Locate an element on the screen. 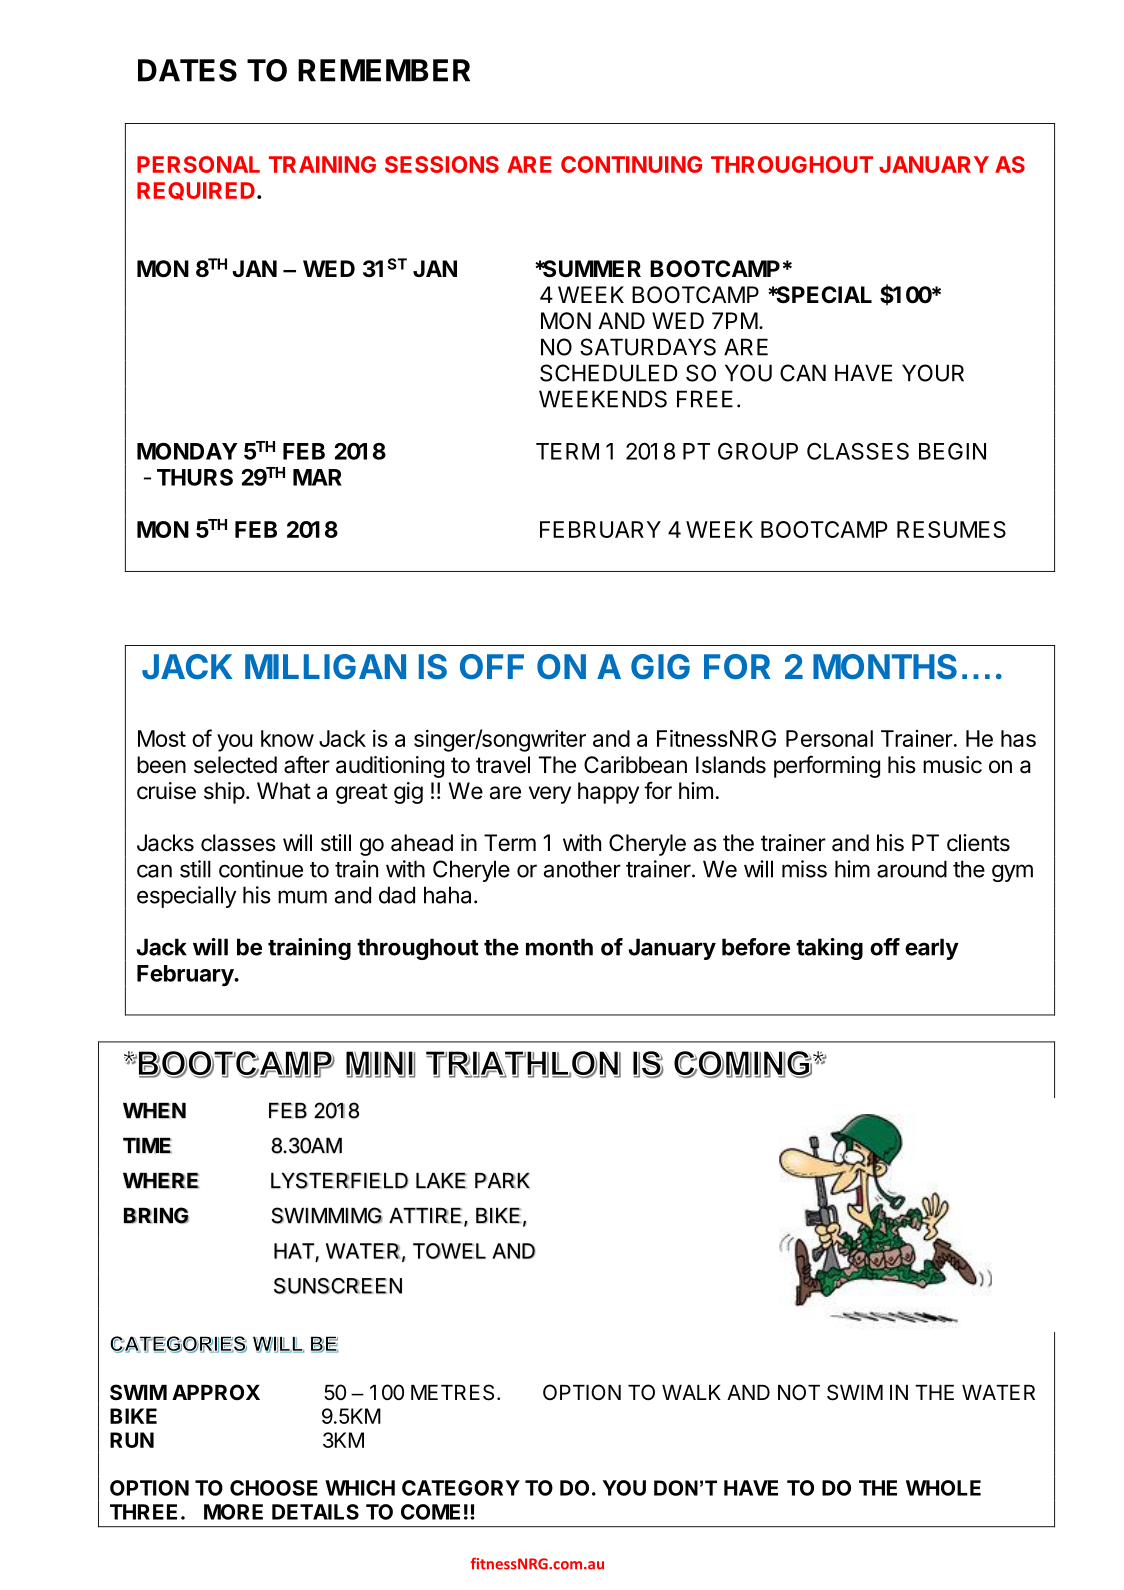 The image size is (1124, 1590). very is located at coordinates (550, 795).
